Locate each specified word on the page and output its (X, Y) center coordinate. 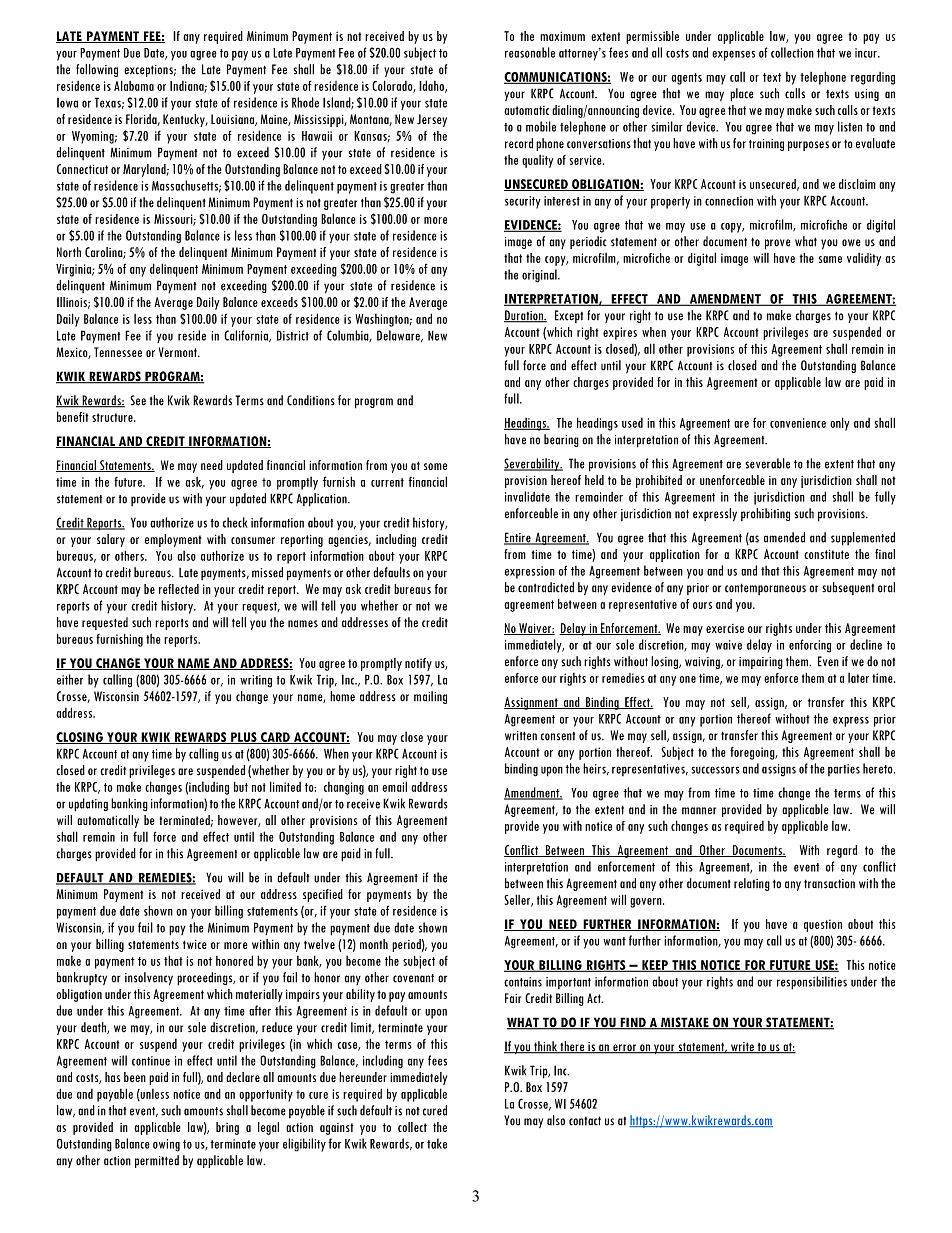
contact (585, 1121)
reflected (179, 589)
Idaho (432, 86)
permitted (157, 1161)
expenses (733, 56)
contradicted (546, 587)
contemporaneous (765, 589)
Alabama (134, 85)
